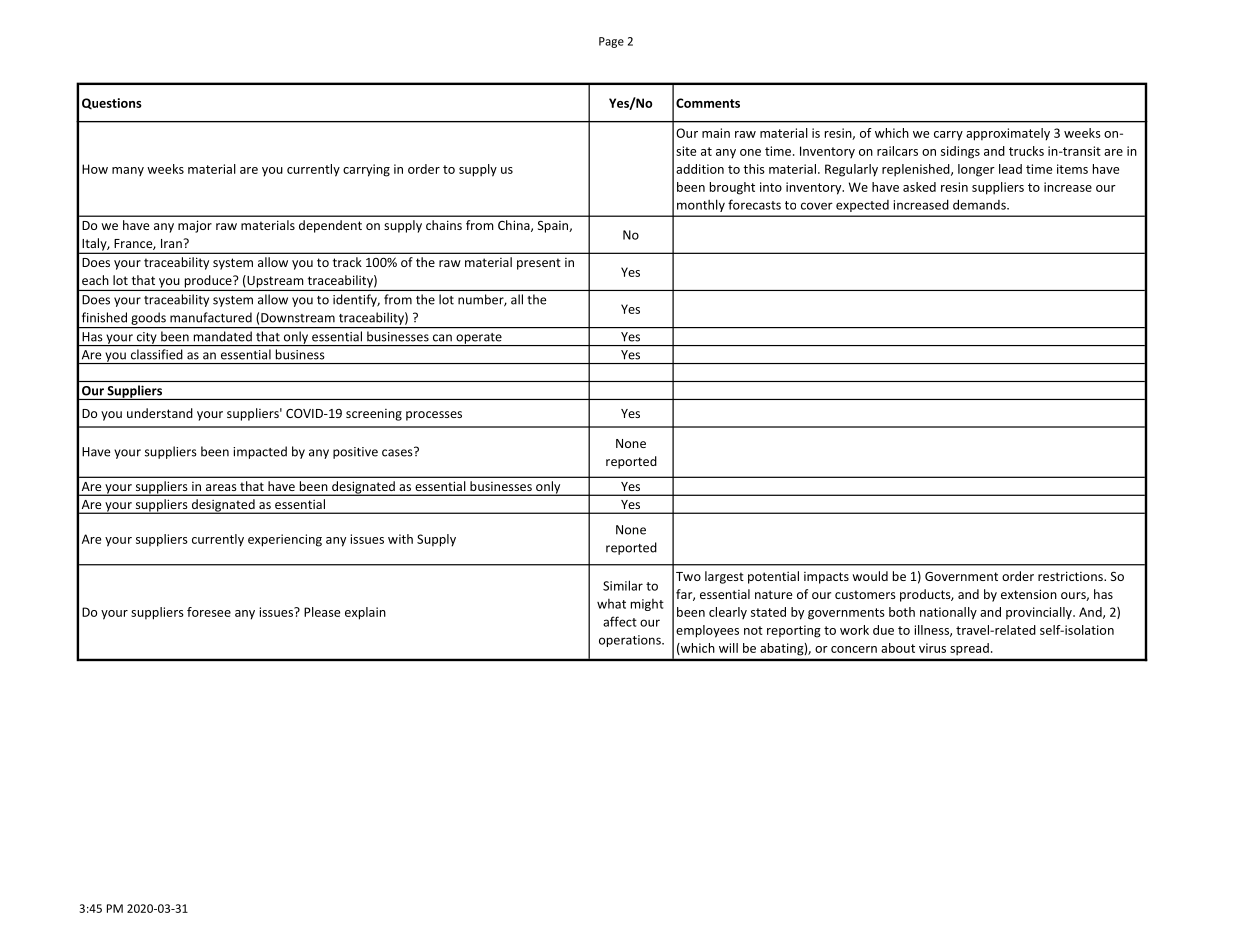 This screenshot has width=1233, height=952. I want to click on Page, so click(611, 42).
